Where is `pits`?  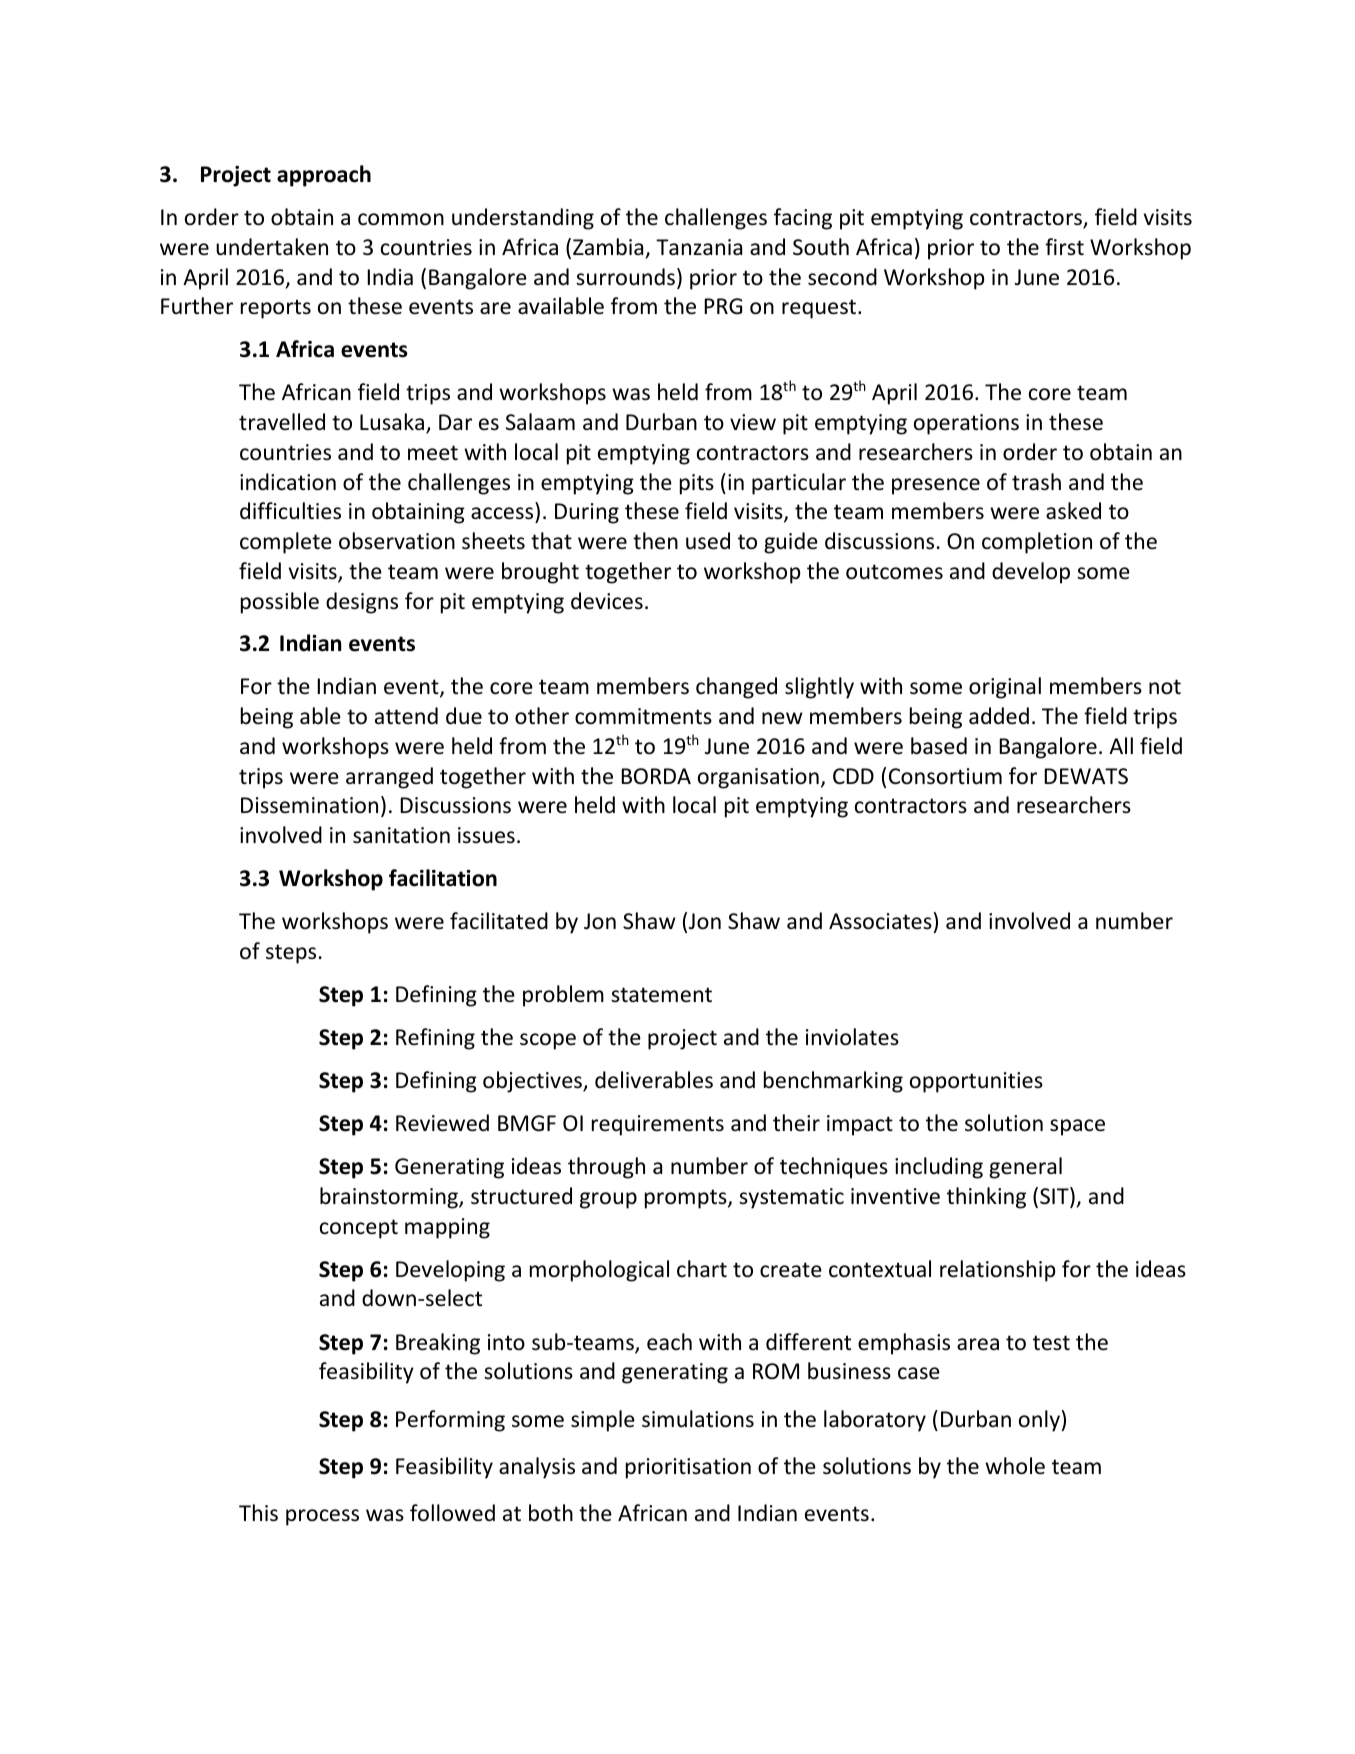 pits is located at coordinates (697, 484).
